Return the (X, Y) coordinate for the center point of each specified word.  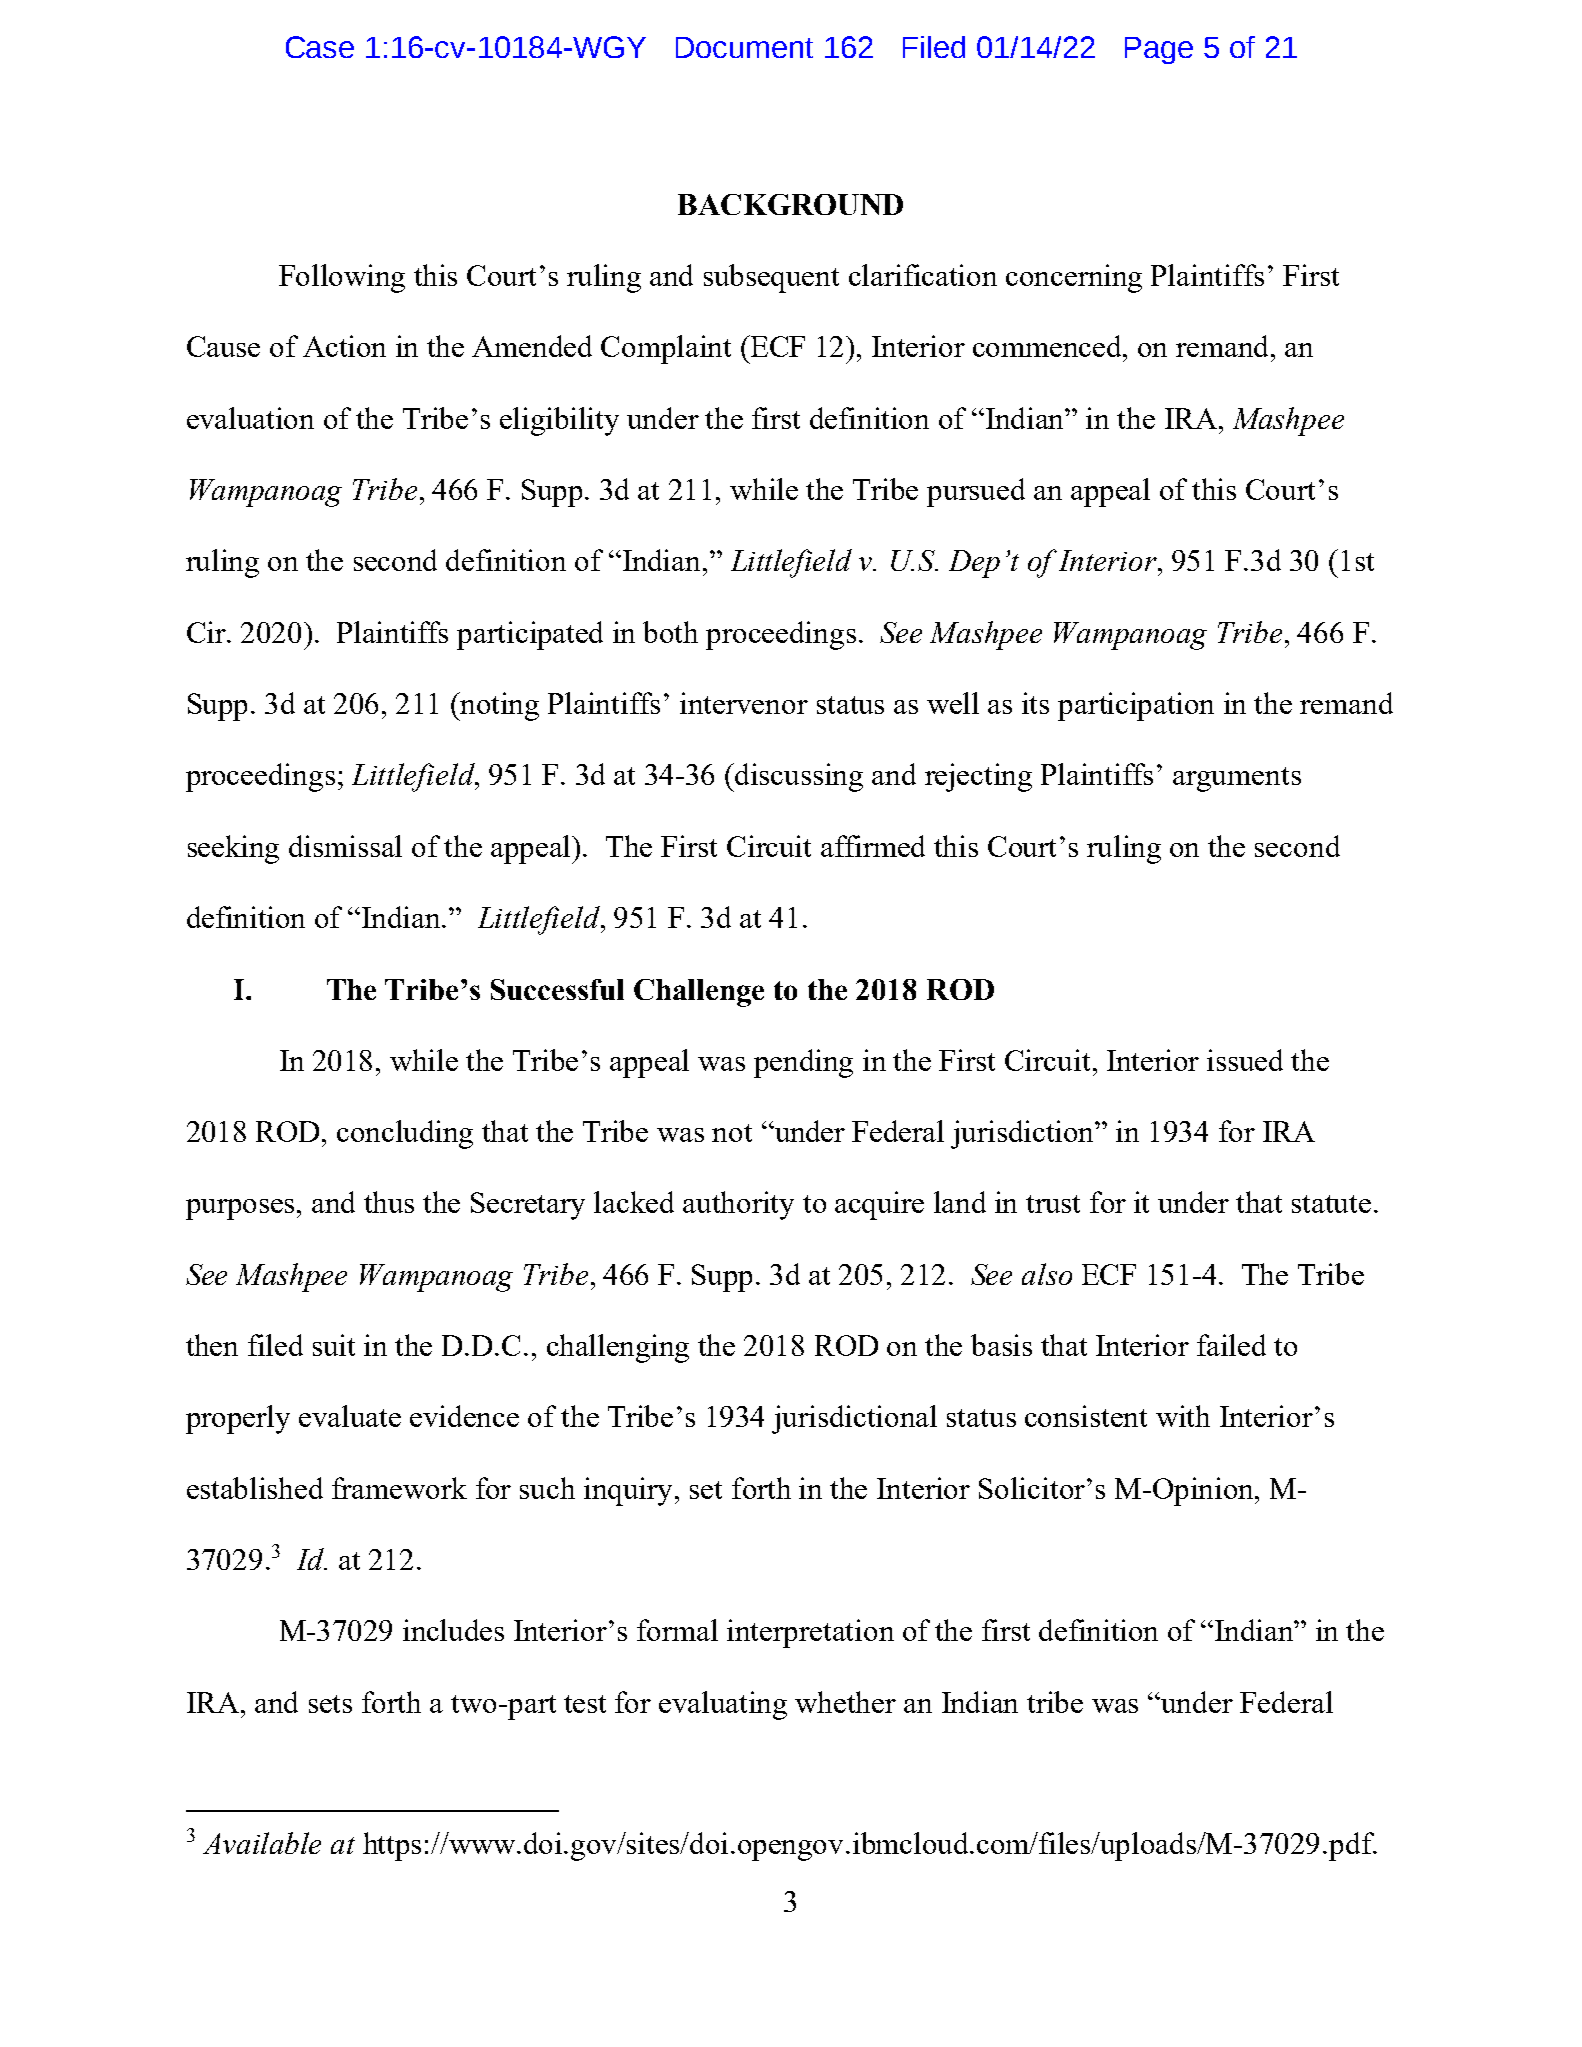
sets (330, 1704)
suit (334, 1345)
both (670, 632)
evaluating (723, 1705)
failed (1231, 1345)
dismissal (345, 846)
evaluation (250, 418)
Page (1159, 50)
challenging (618, 1348)
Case (320, 47)
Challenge (699, 993)
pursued (976, 492)
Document (744, 47)
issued (1245, 1060)
